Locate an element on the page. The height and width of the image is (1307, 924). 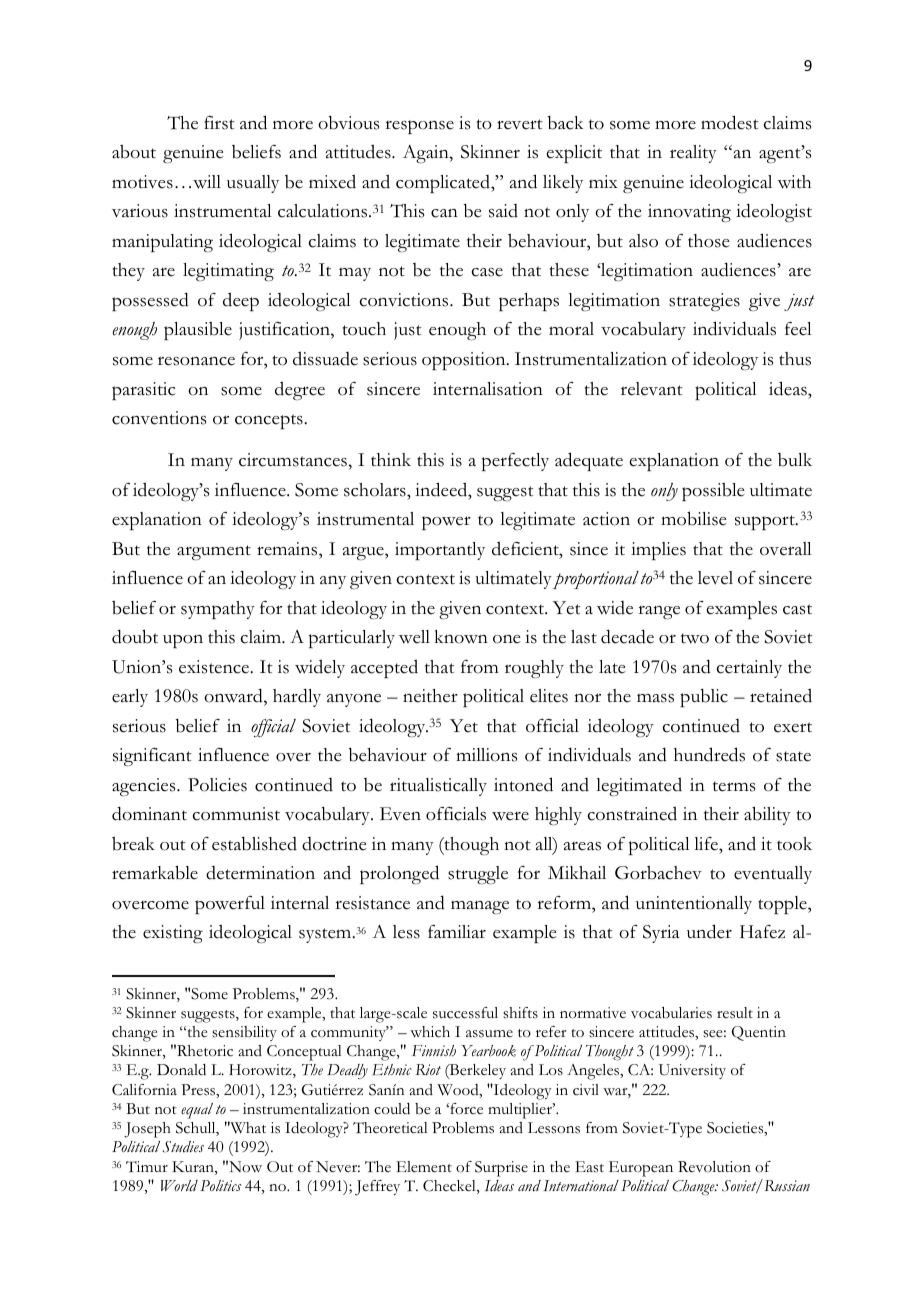
opposition is located at coordinates (465, 361).
